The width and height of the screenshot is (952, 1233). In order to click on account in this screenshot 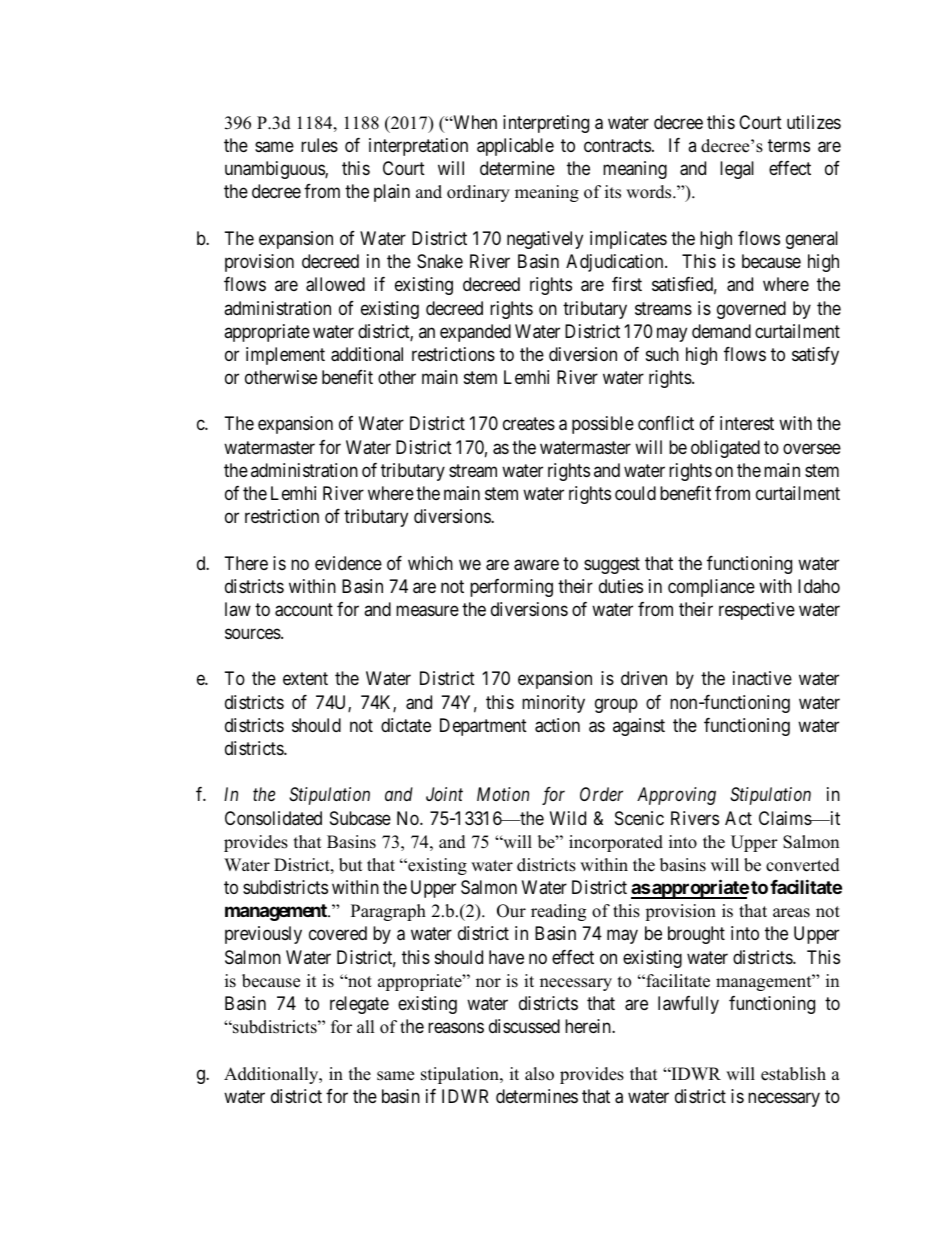, I will do `click(304, 610)`.
